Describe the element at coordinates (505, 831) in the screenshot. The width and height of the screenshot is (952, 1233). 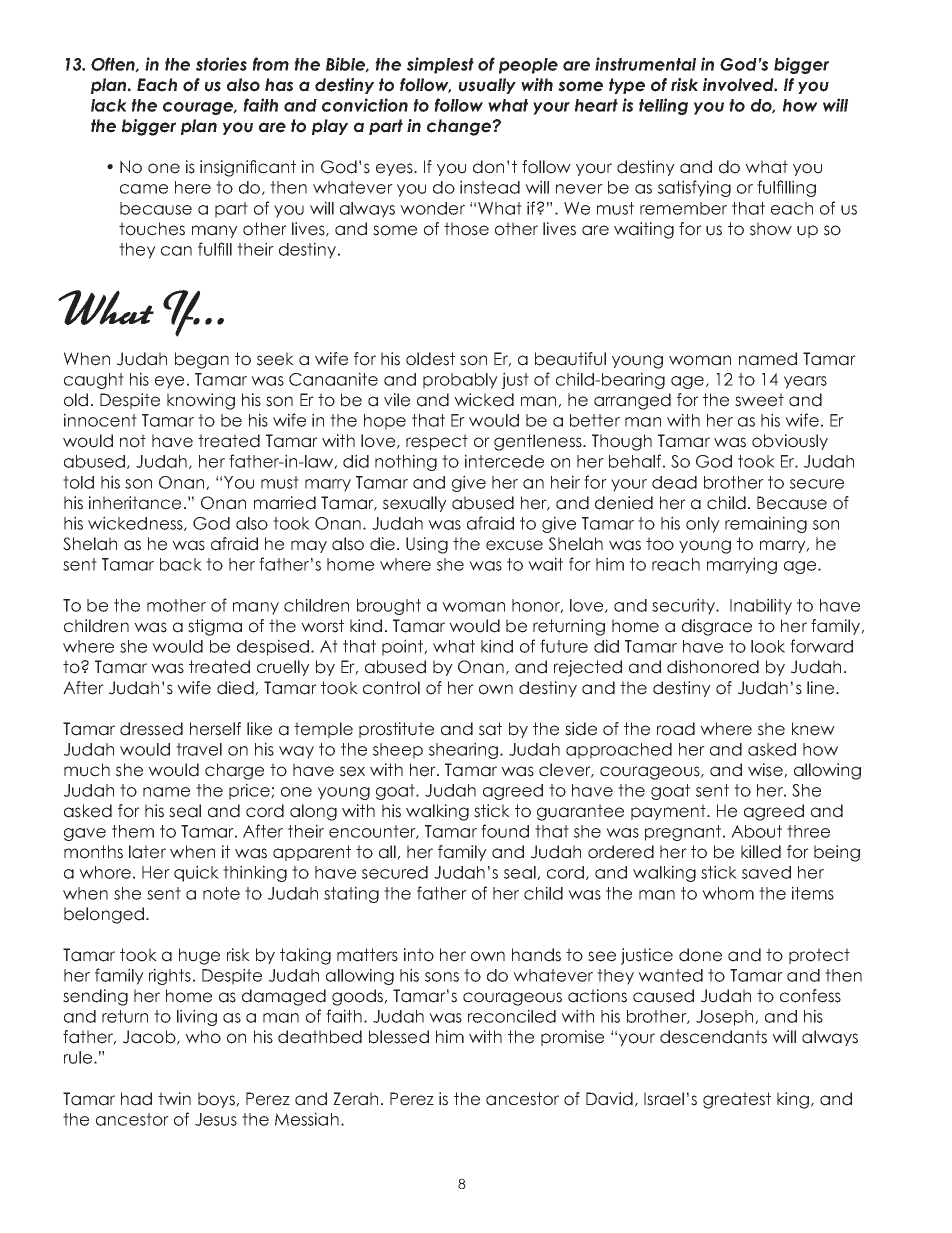
I see `found` at that location.
